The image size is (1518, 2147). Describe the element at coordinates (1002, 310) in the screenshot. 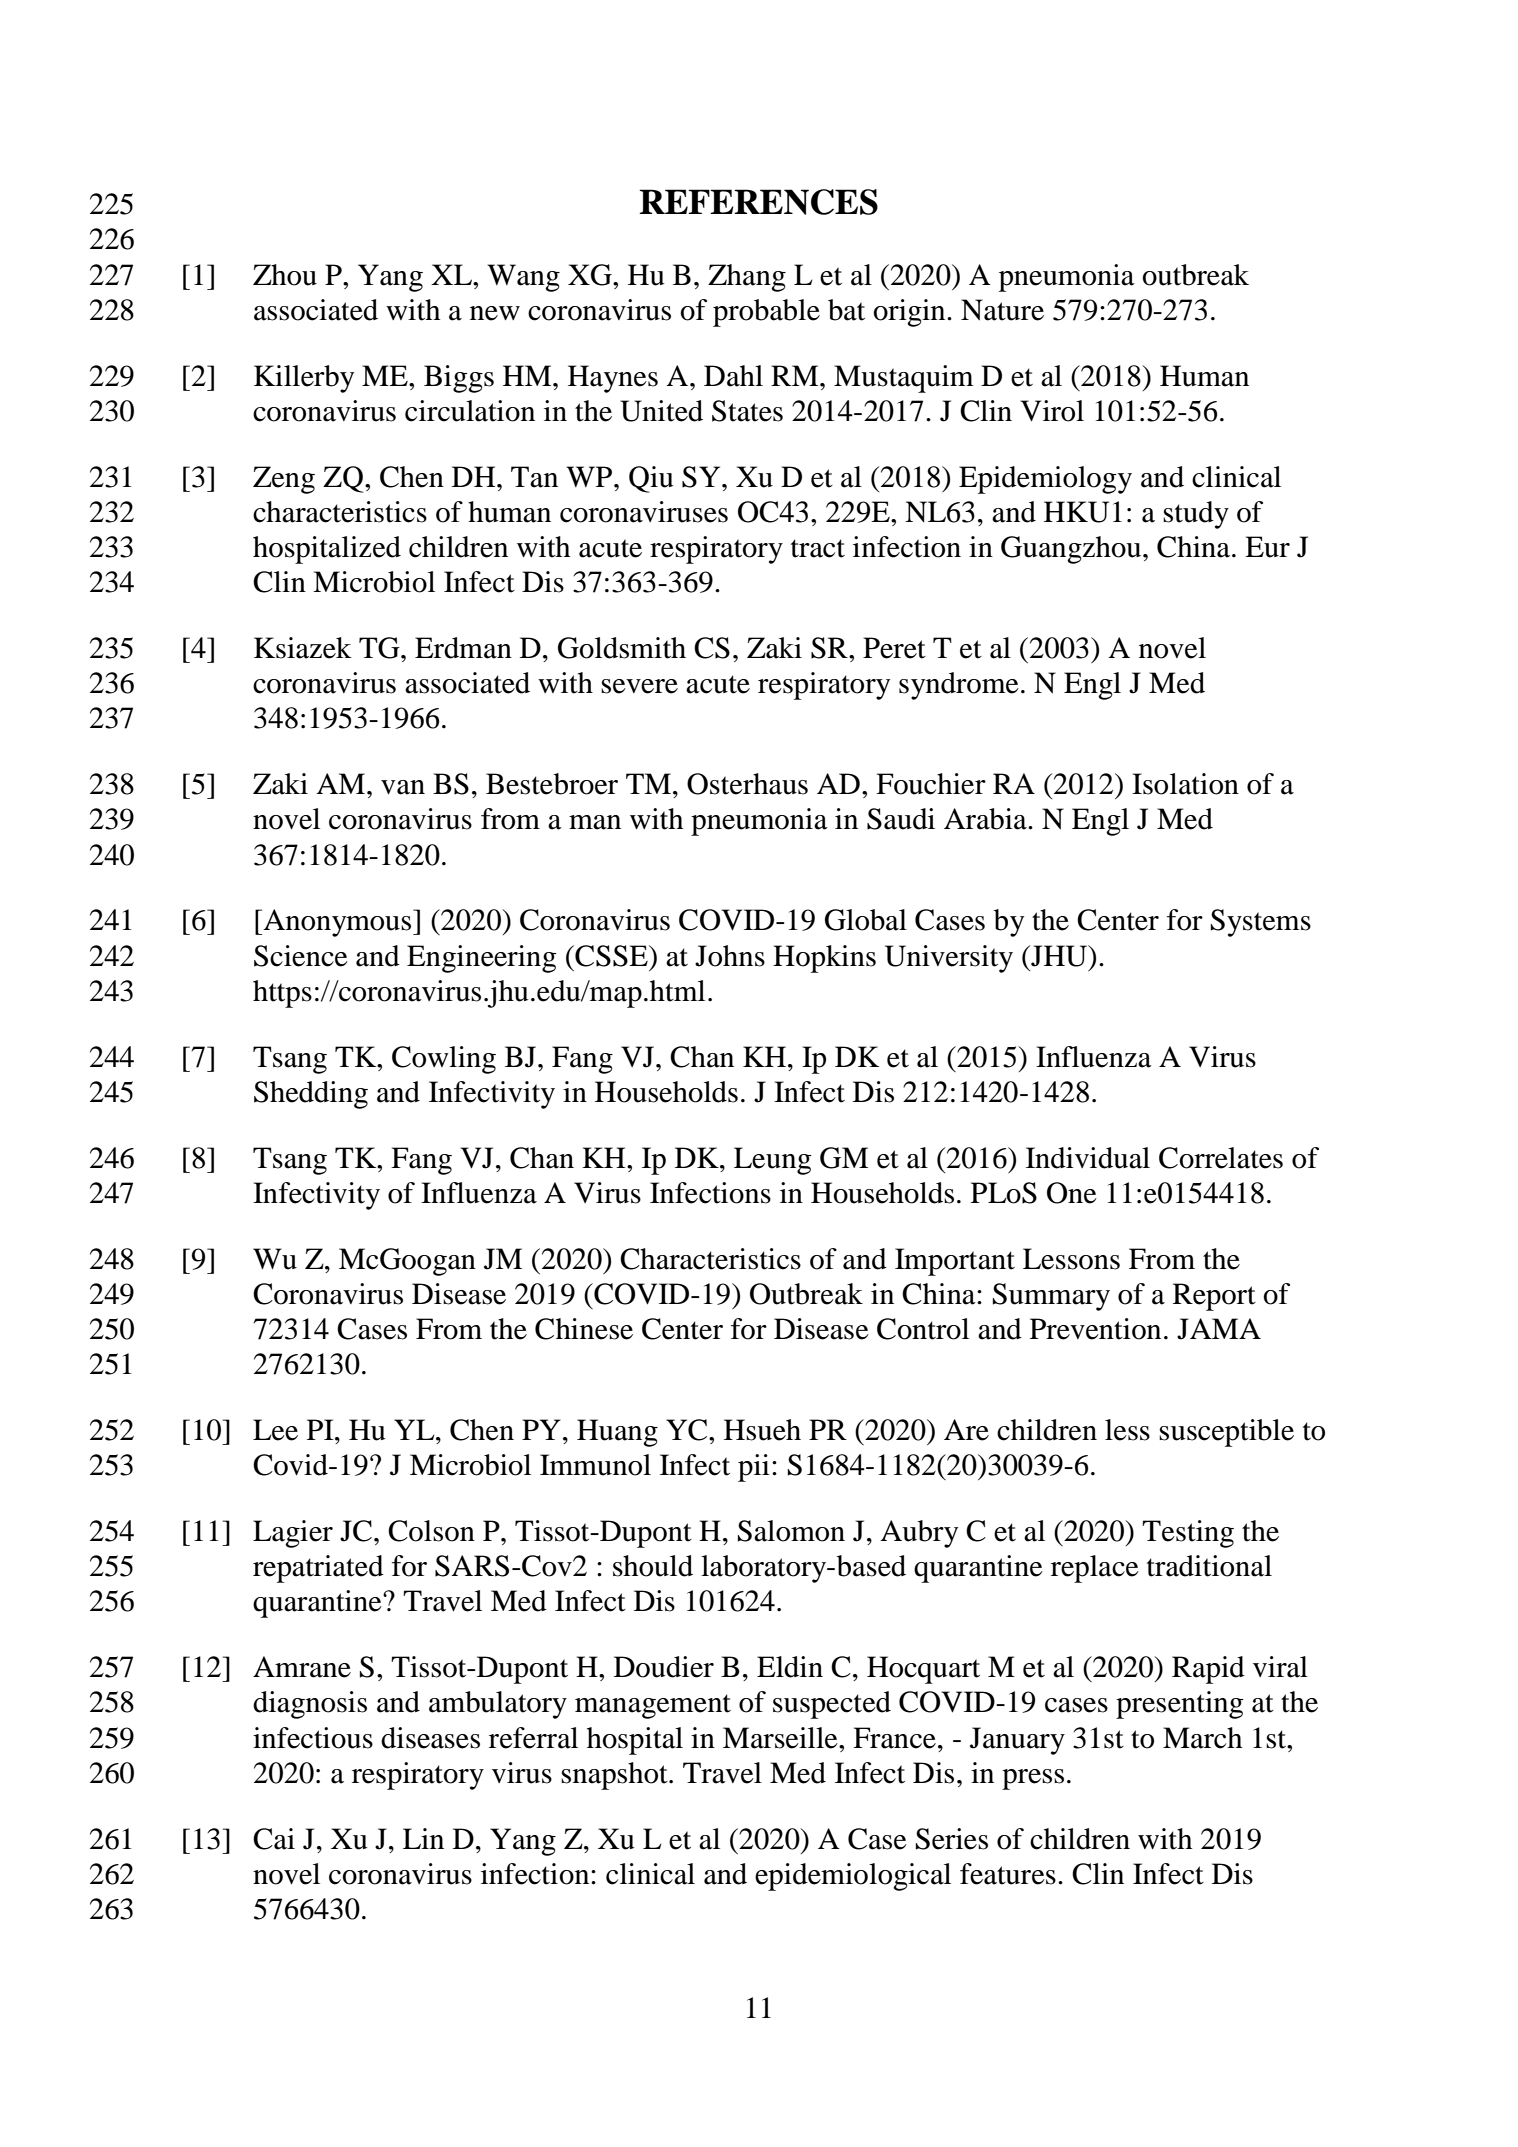

I see `Nature` at that location.
